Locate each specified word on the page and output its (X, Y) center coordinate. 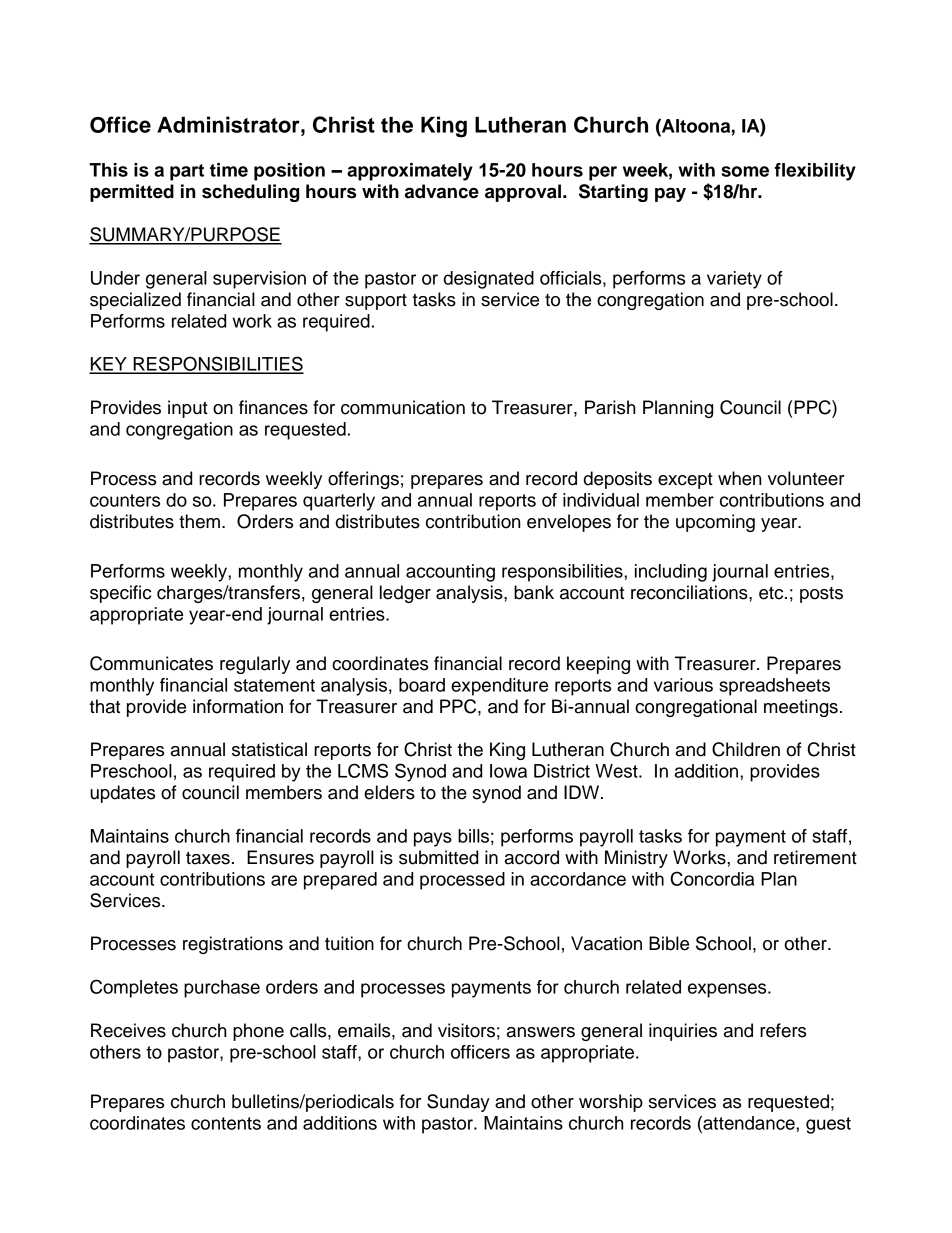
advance (442, 191)
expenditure (499, 687)
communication (403, 407)
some (745, 171)
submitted (438, 857)
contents (226, 1123)
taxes (208, 858)
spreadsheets (774, 687)
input (188, 409)
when (739, 478)
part (187, 172)
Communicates (151, 663)
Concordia (712, 878)
